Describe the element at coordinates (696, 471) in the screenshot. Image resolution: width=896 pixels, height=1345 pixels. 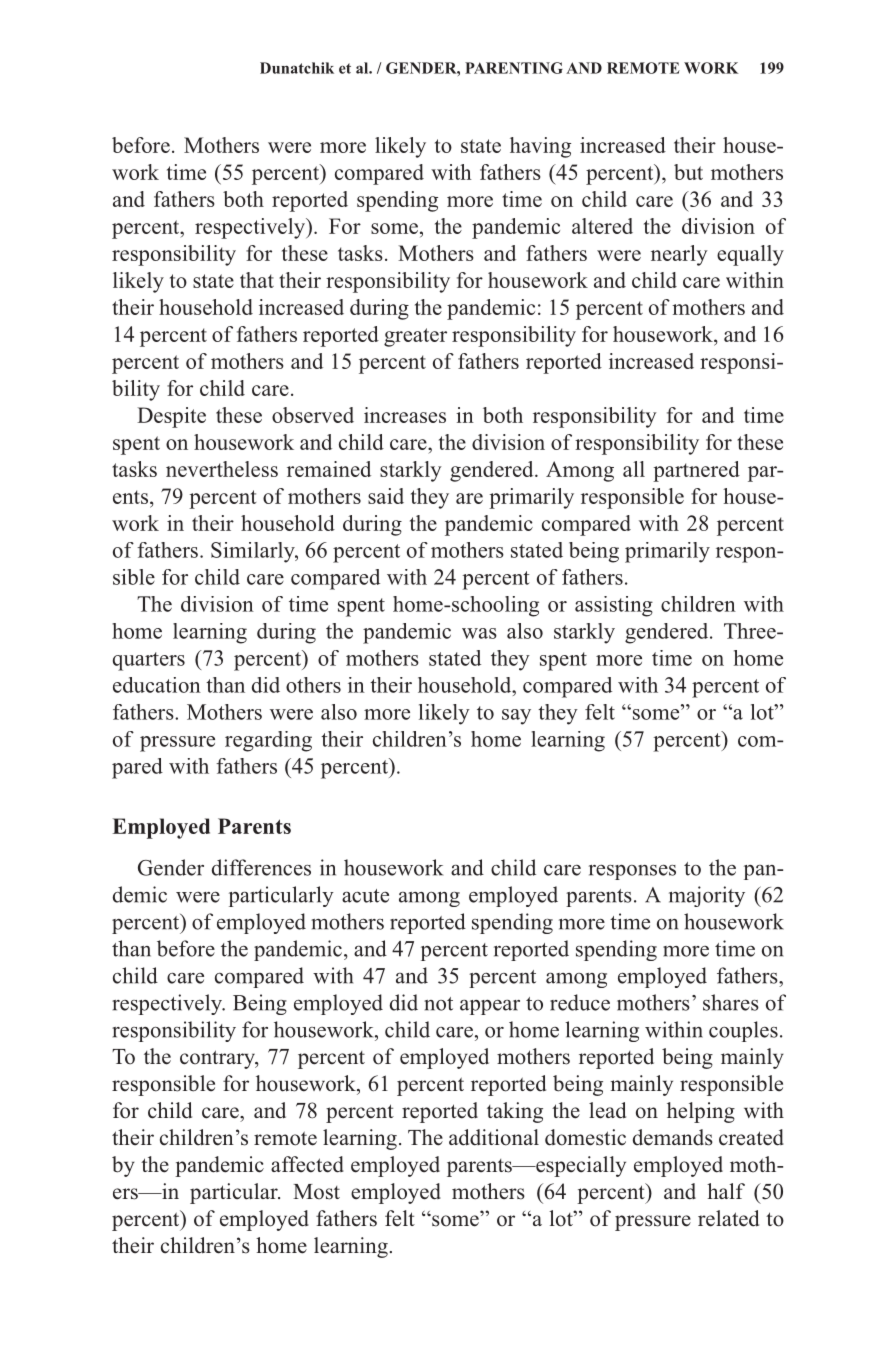
I see `partnered` at that location.
